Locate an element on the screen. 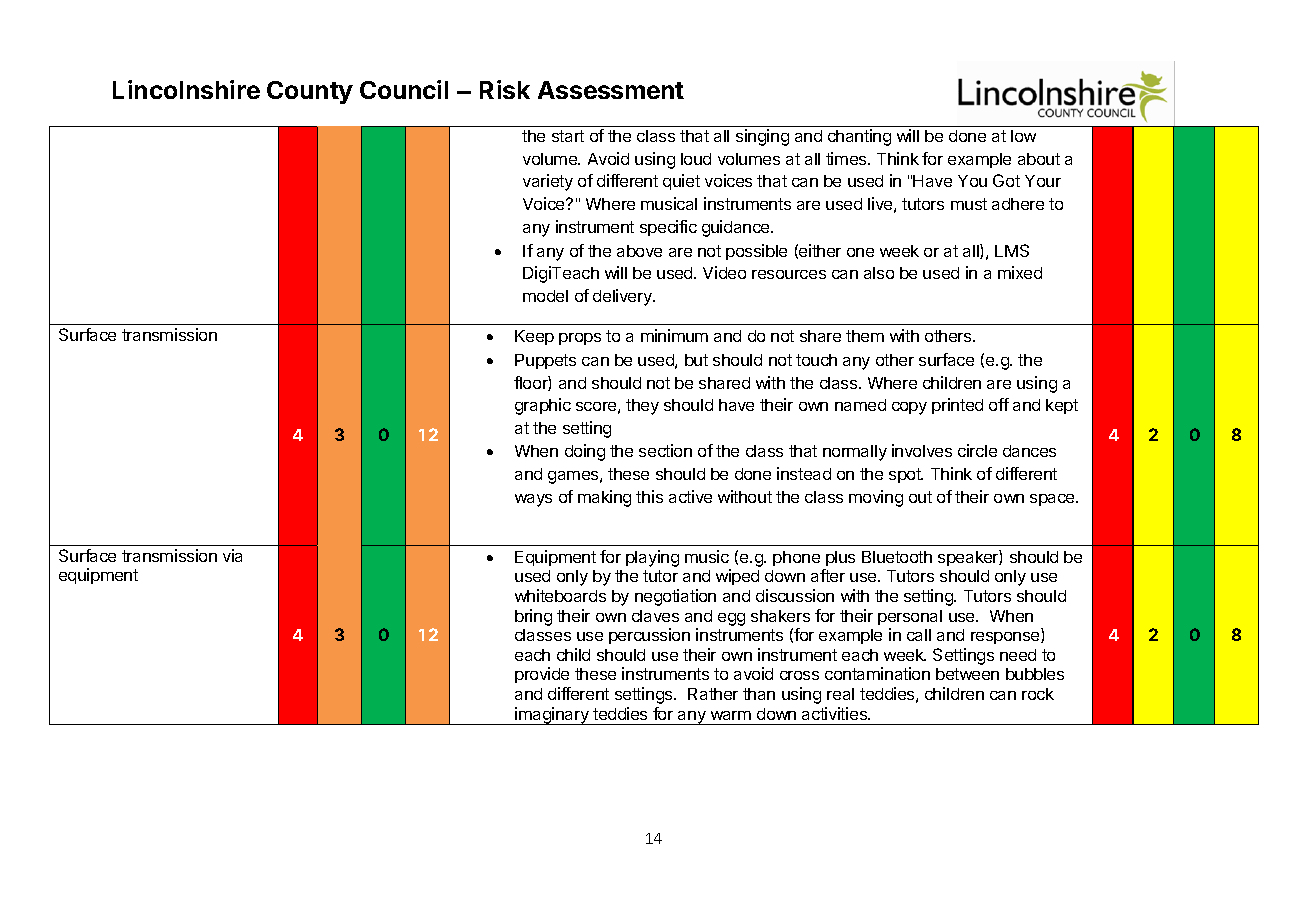  Assessment is located at coordinates (611, 90).
